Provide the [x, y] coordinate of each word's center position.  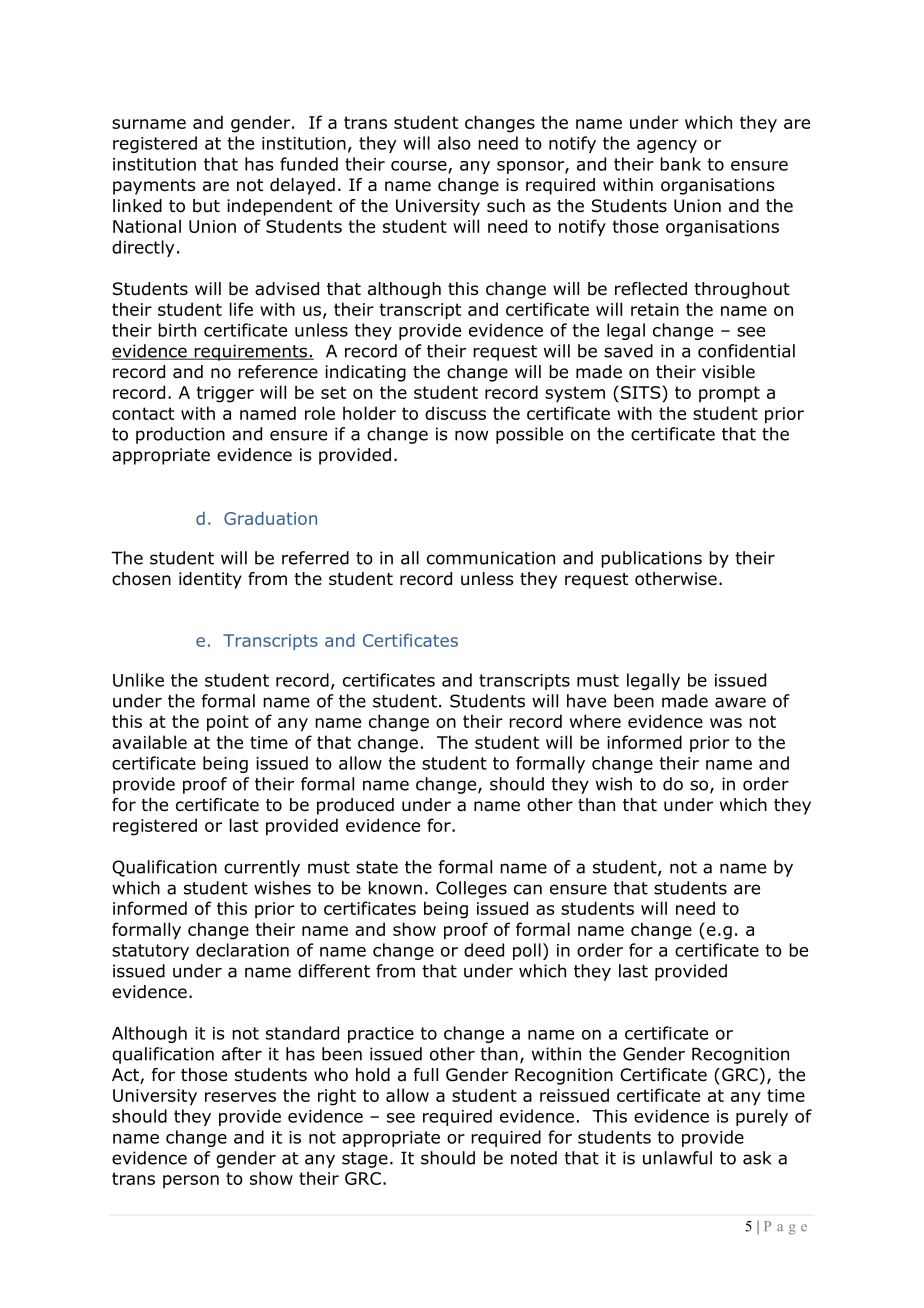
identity [210, 580]
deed [484, 950]
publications [651, 559]
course [420, 167]
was [726, 723]
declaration [242, 950]
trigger [225, 394]
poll [527, 951]
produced [355, 806]
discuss [455, 413]
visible [728, 372]
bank [680, 164]
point [228, 723]
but [206, 206]
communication [491, 558]
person [191, 1181]
